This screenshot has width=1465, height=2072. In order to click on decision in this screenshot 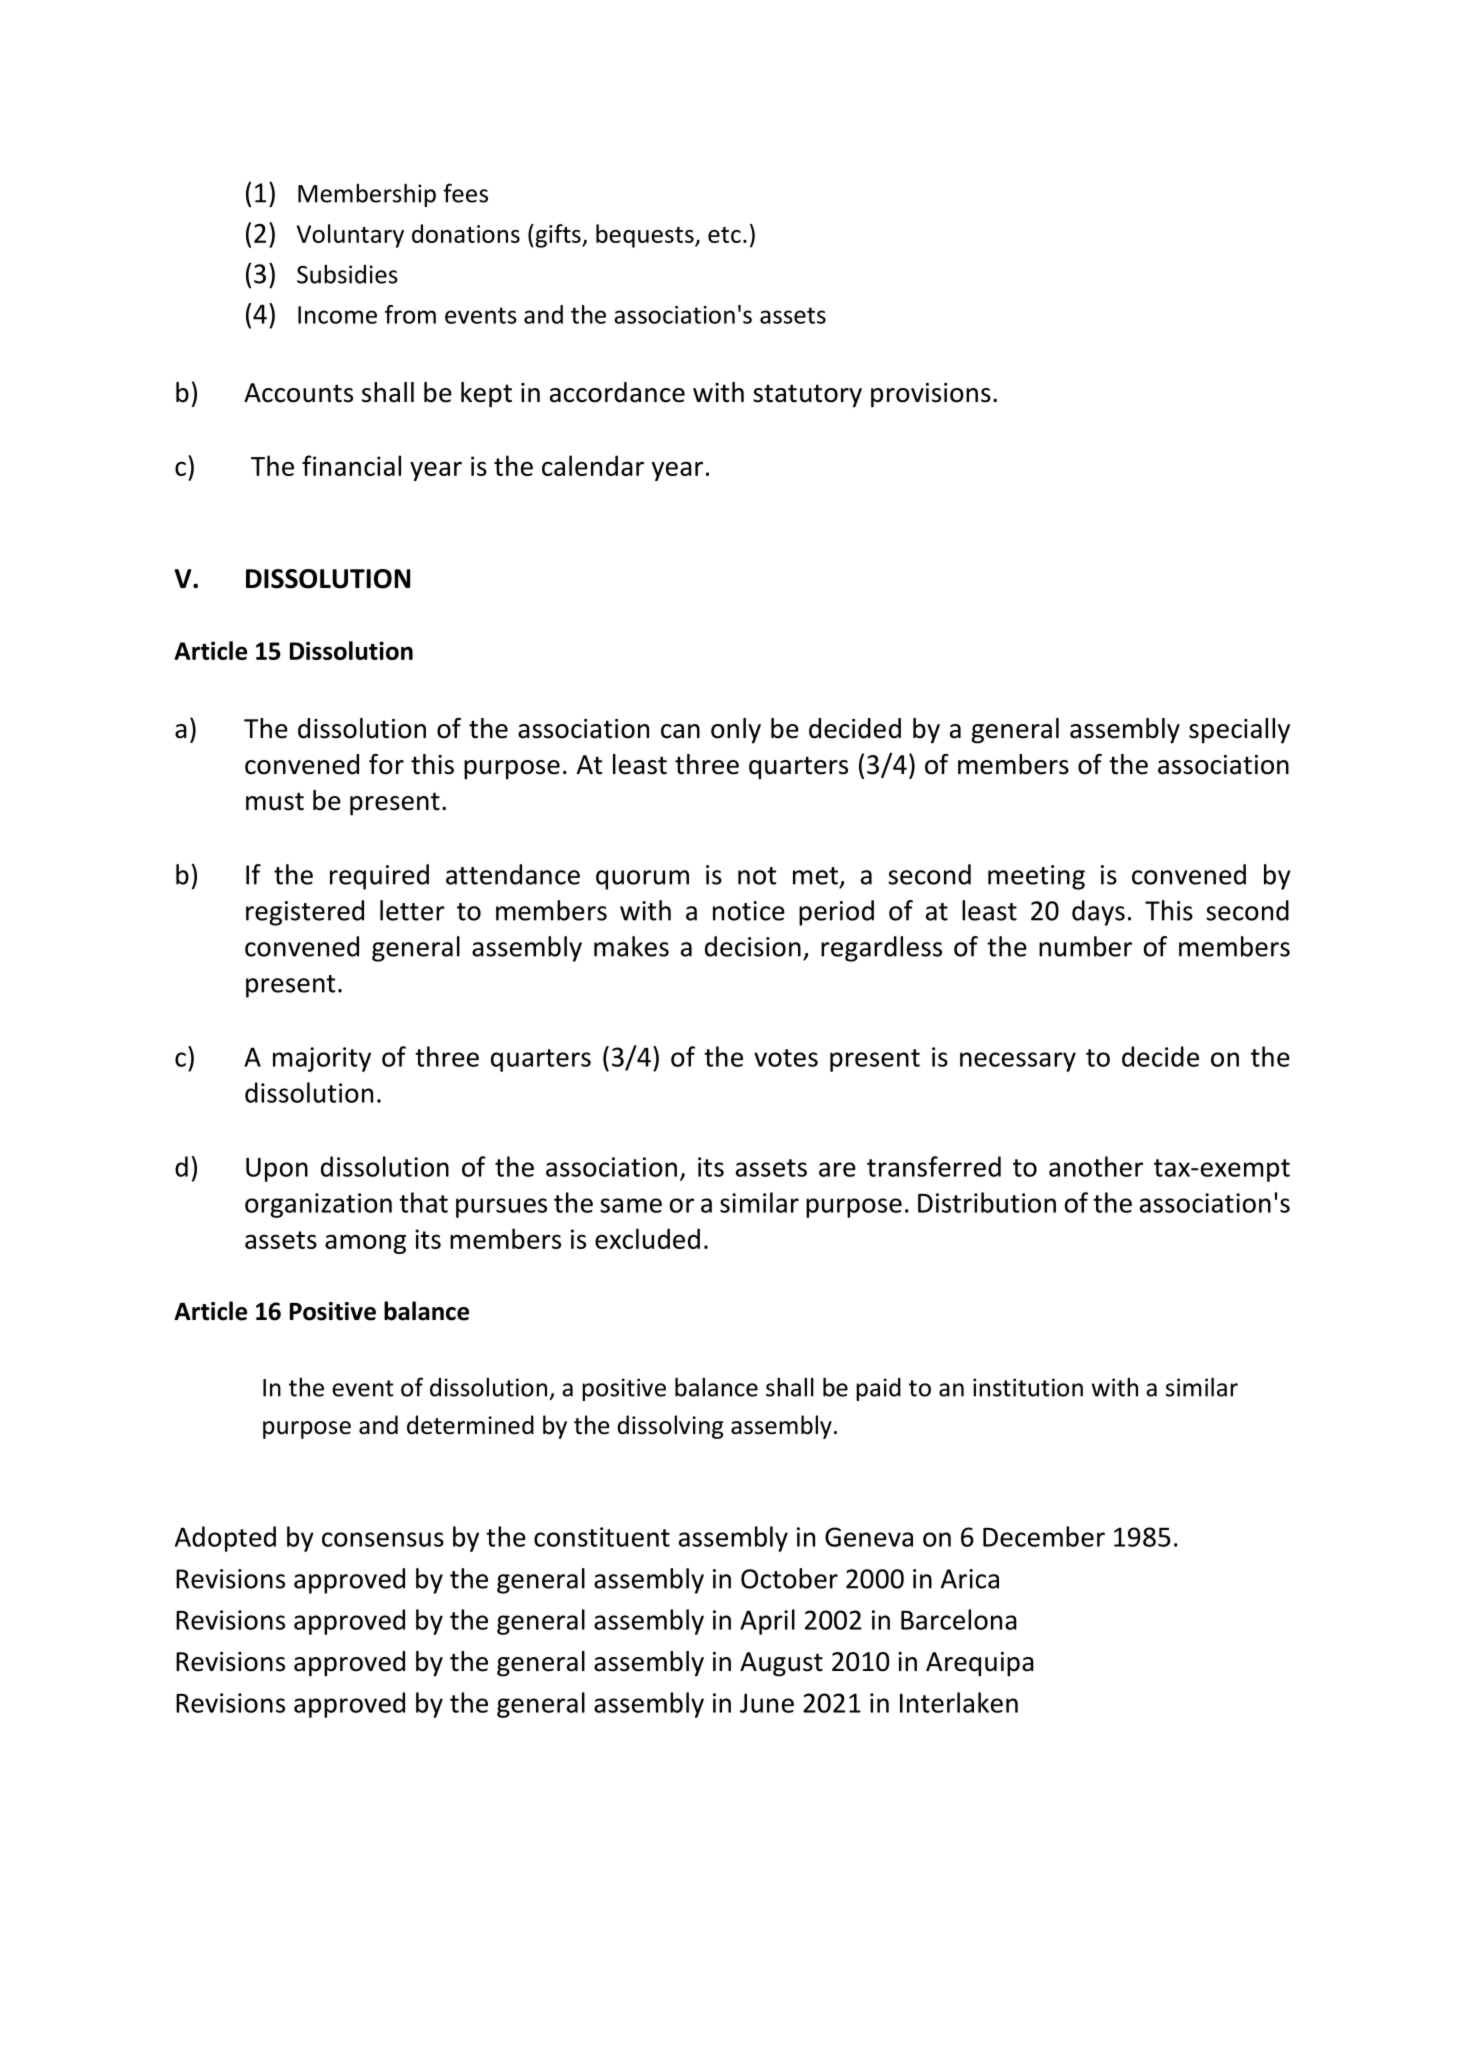, I will do `click(753, 946)`.
